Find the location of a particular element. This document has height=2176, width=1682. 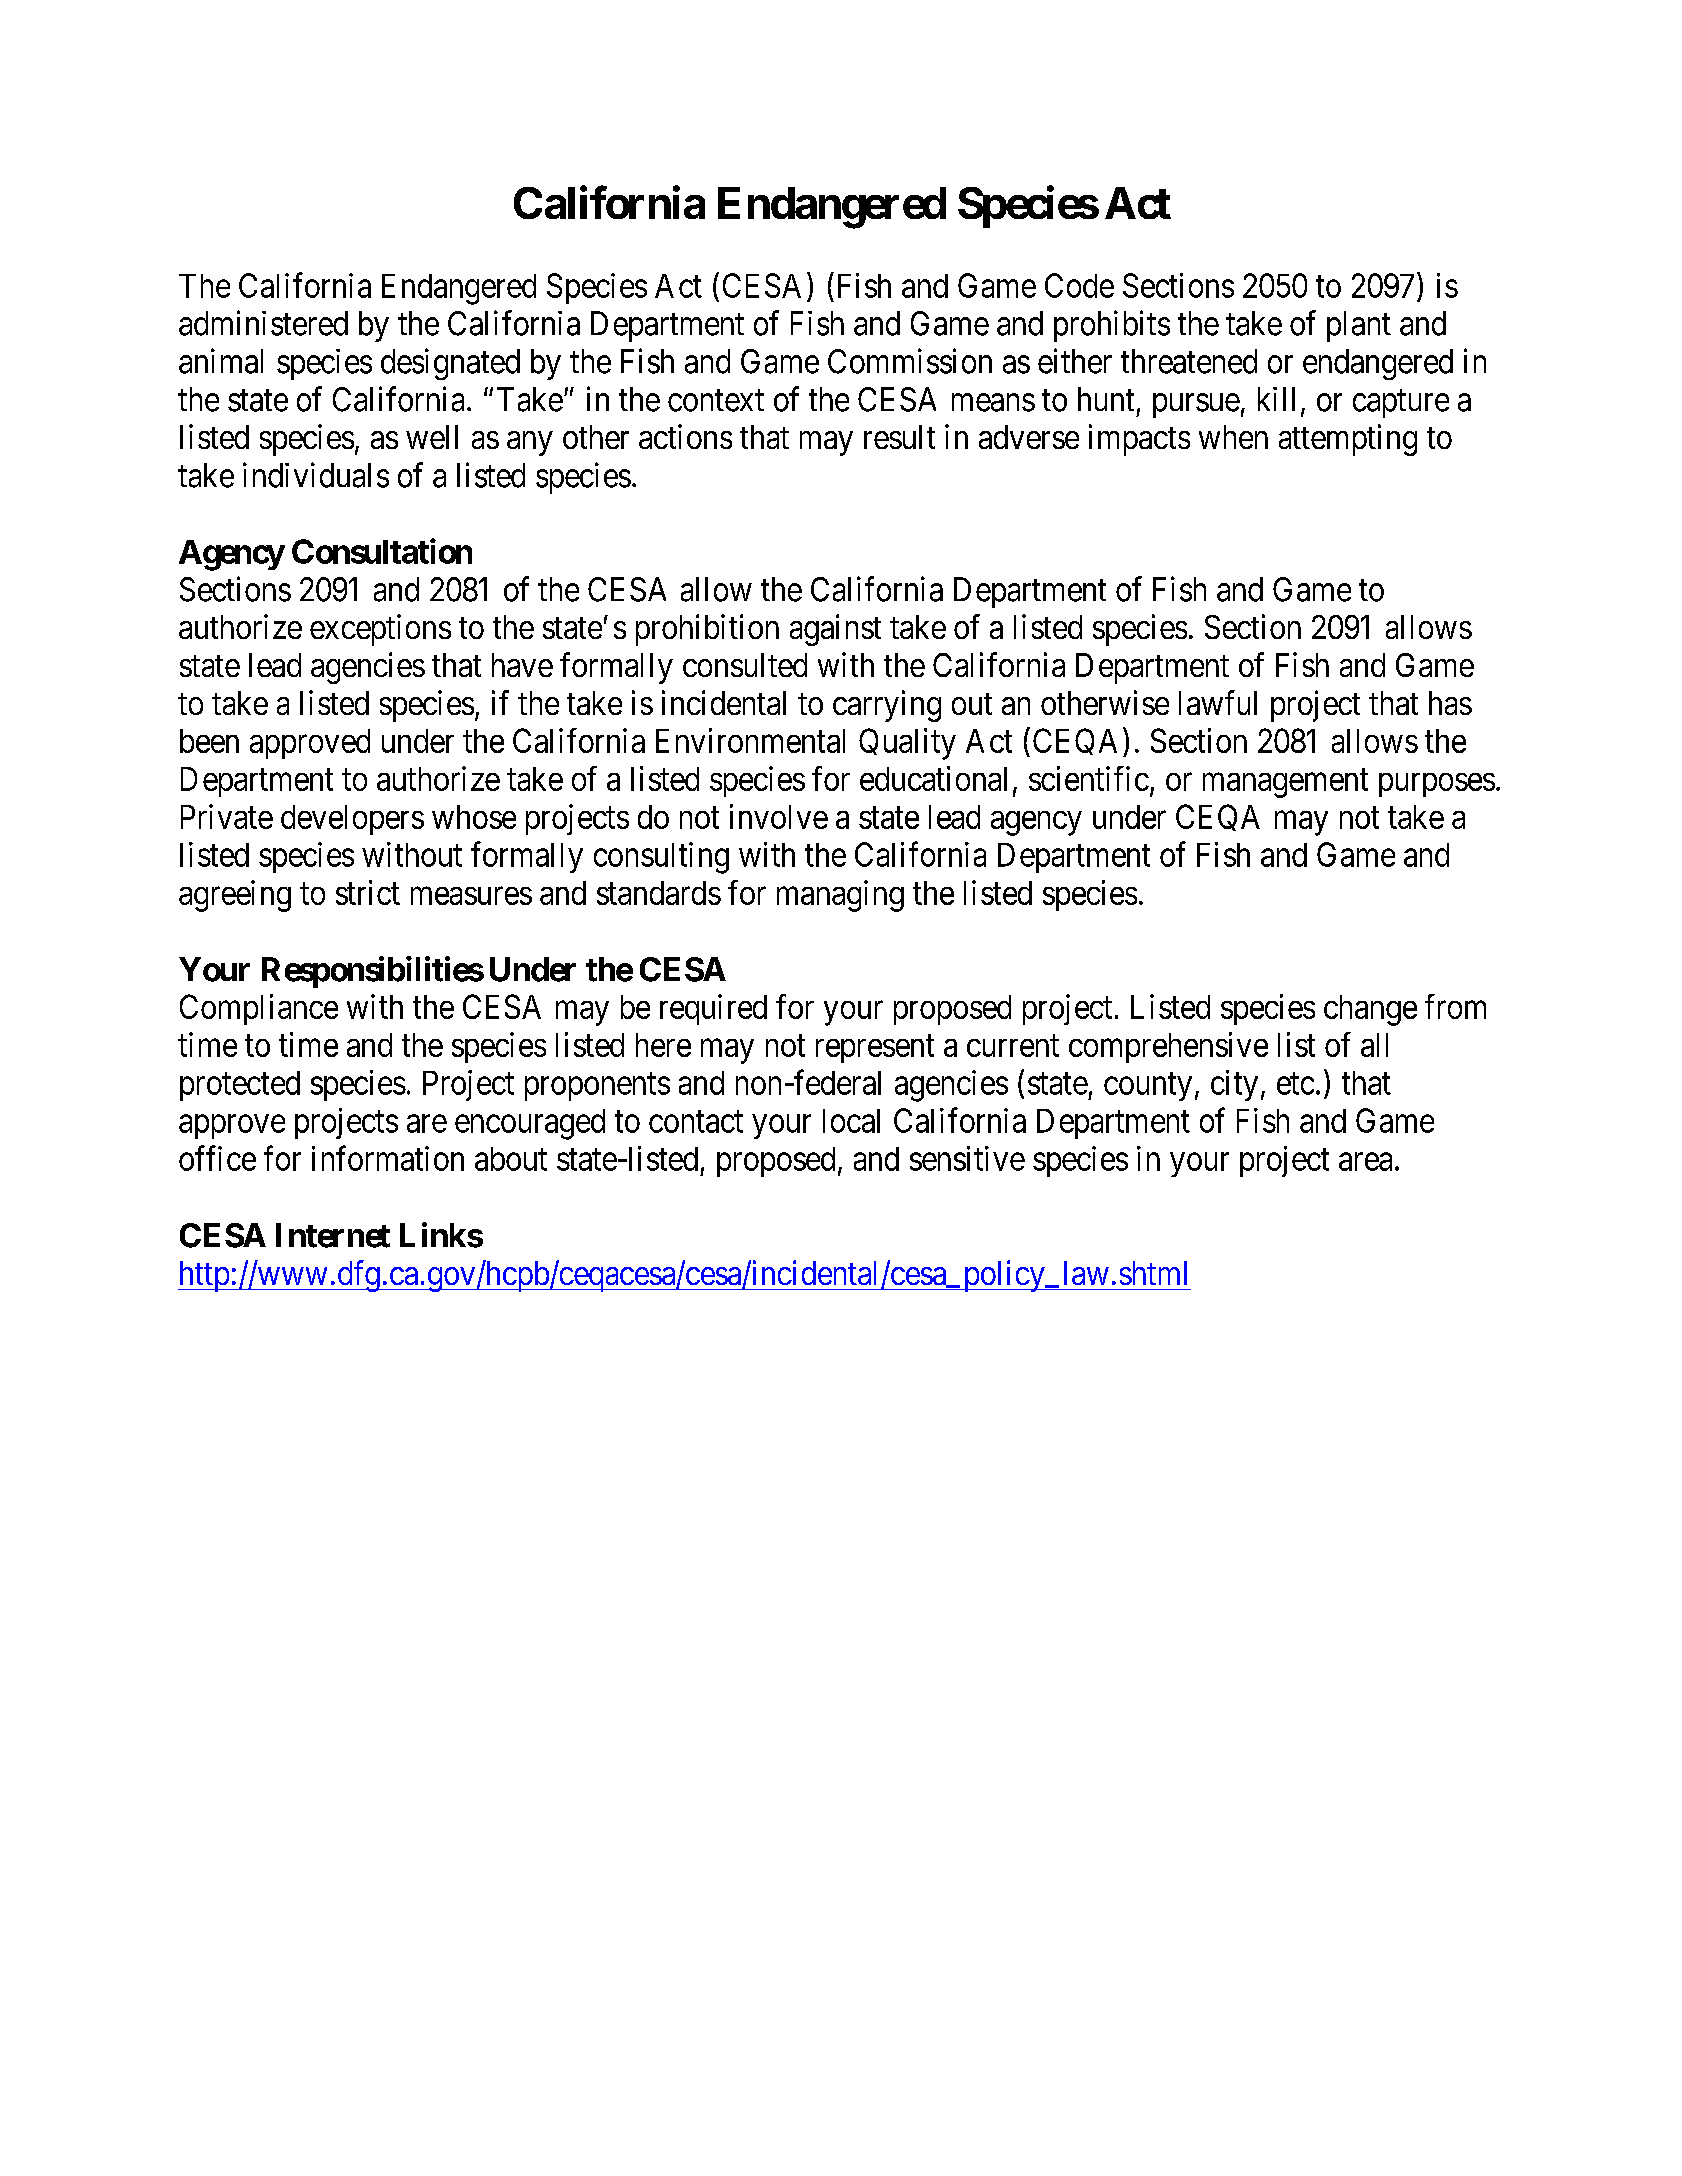

sensitive is located at coordinates (967, 1158).
